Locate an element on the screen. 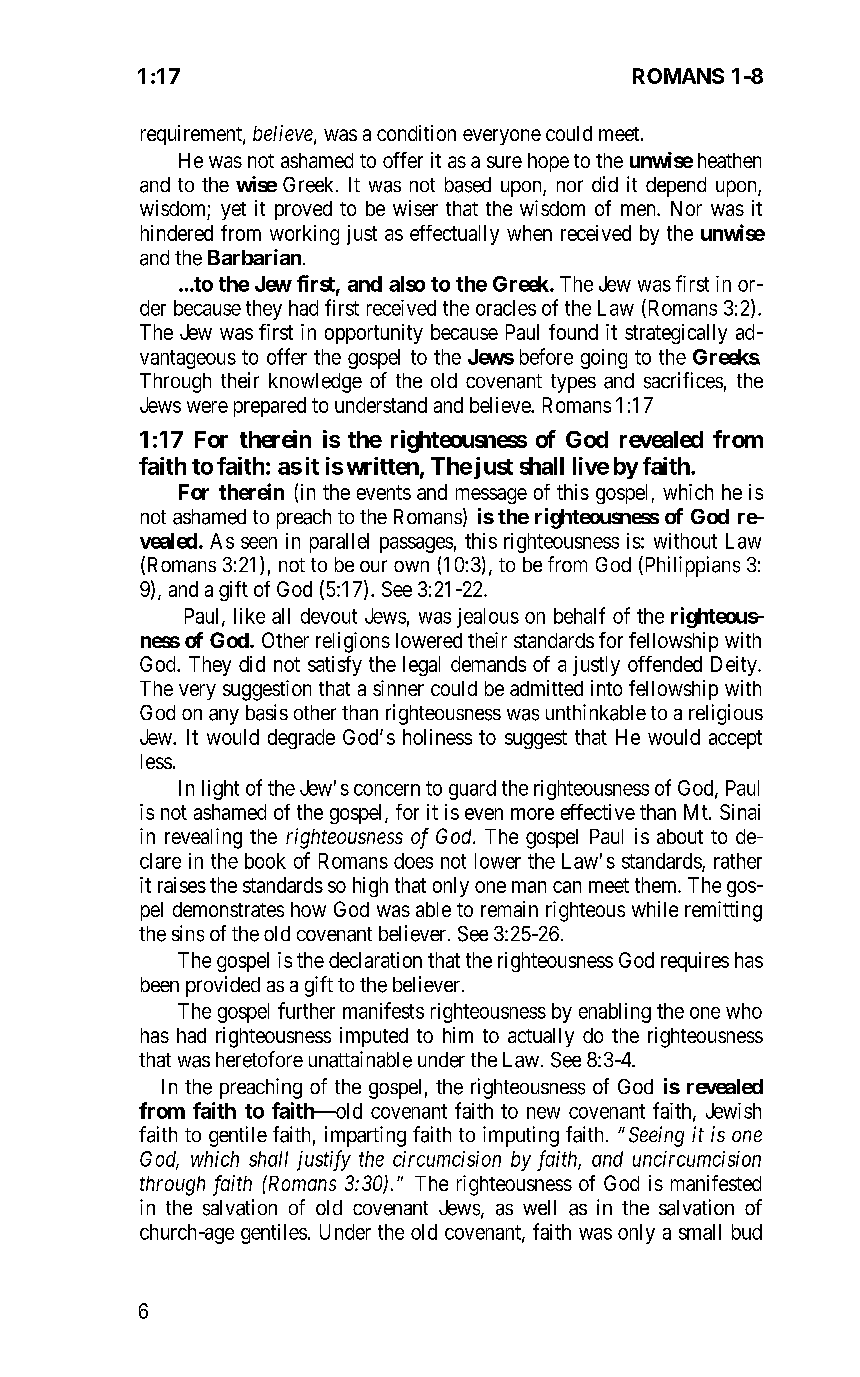 This screenshot has width=860, height=1377. well is located at coordinates (539, 1207).
